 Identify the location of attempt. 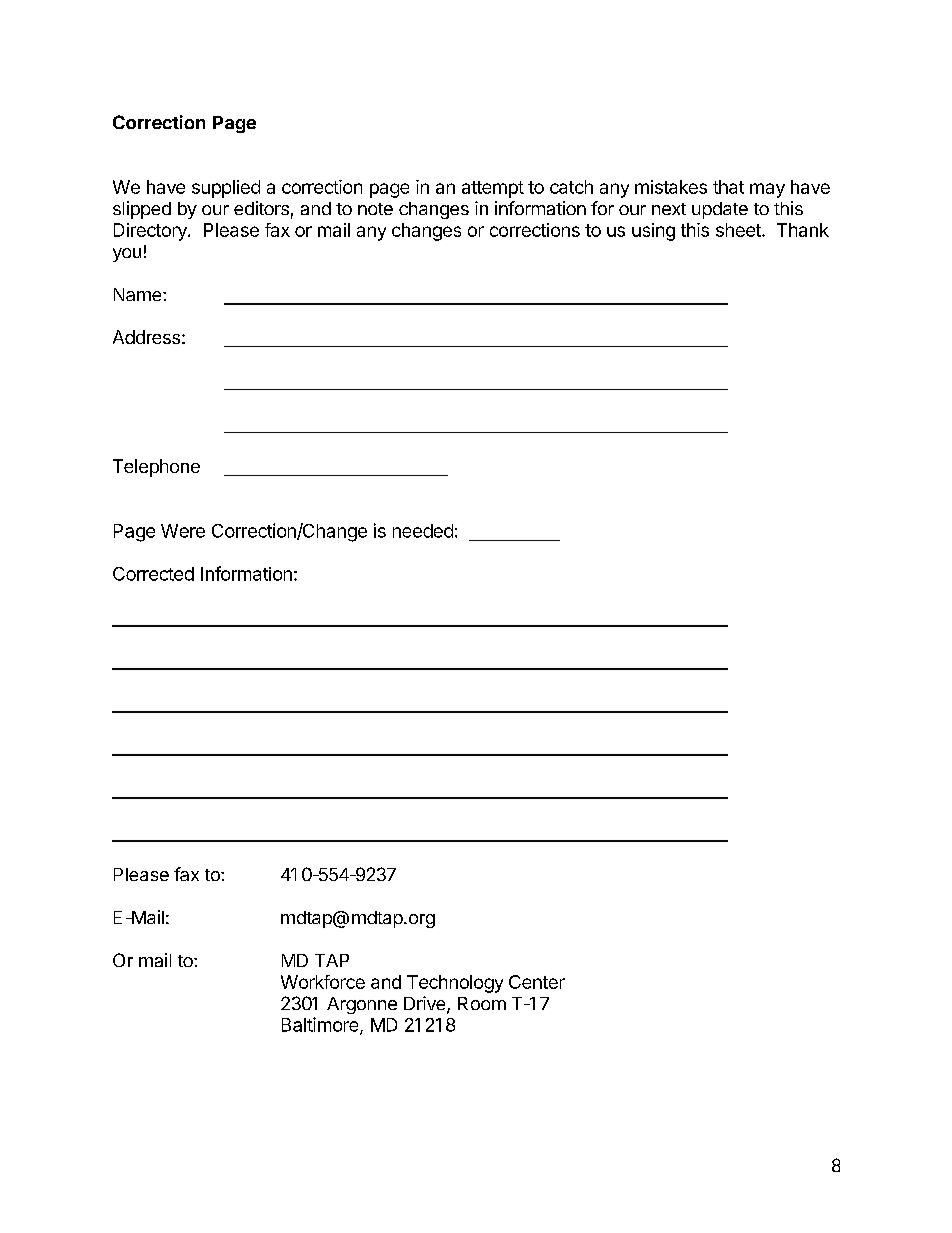
(493, 189).
